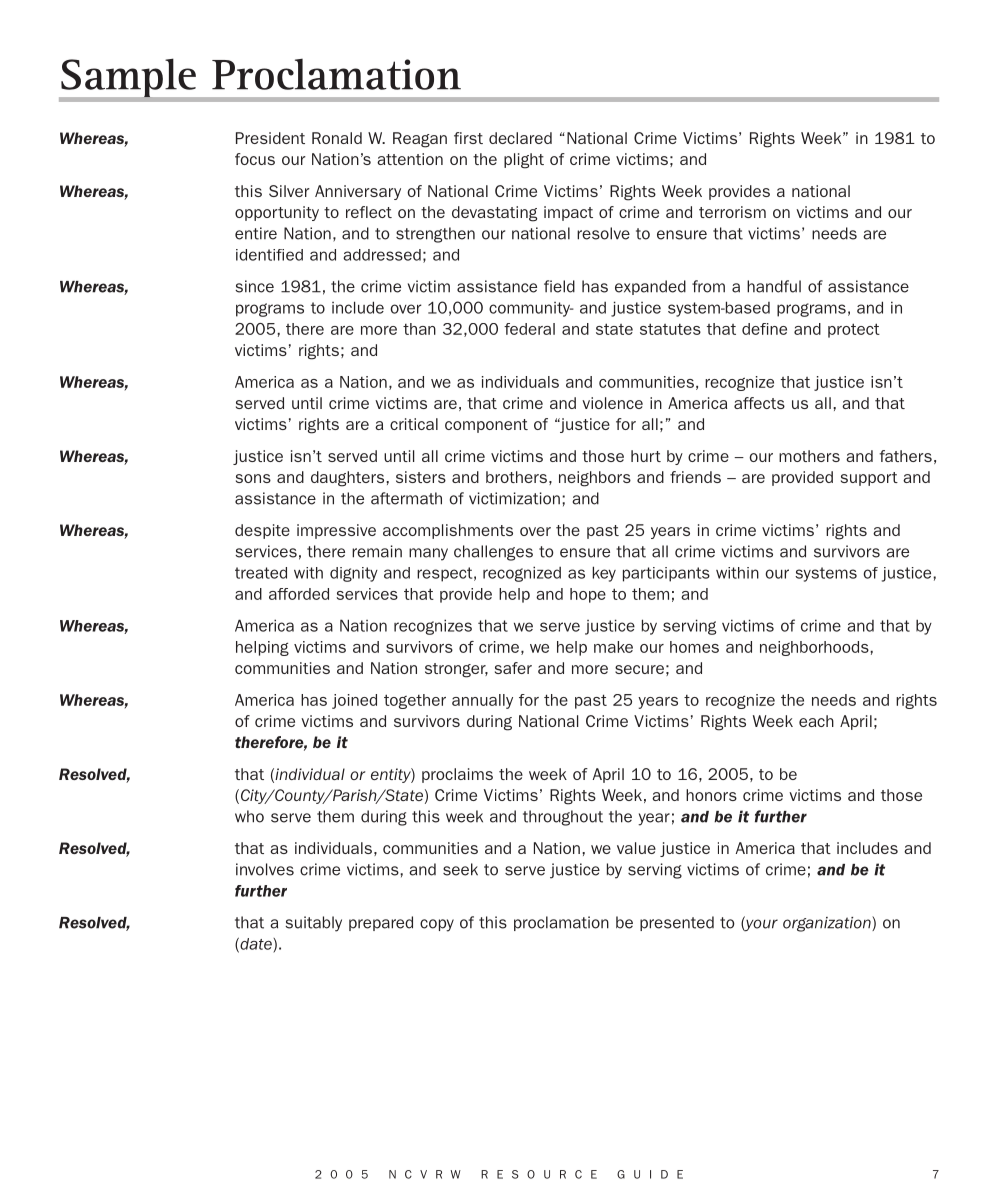  I want to click on neighborhoods, so click(815, 648).
